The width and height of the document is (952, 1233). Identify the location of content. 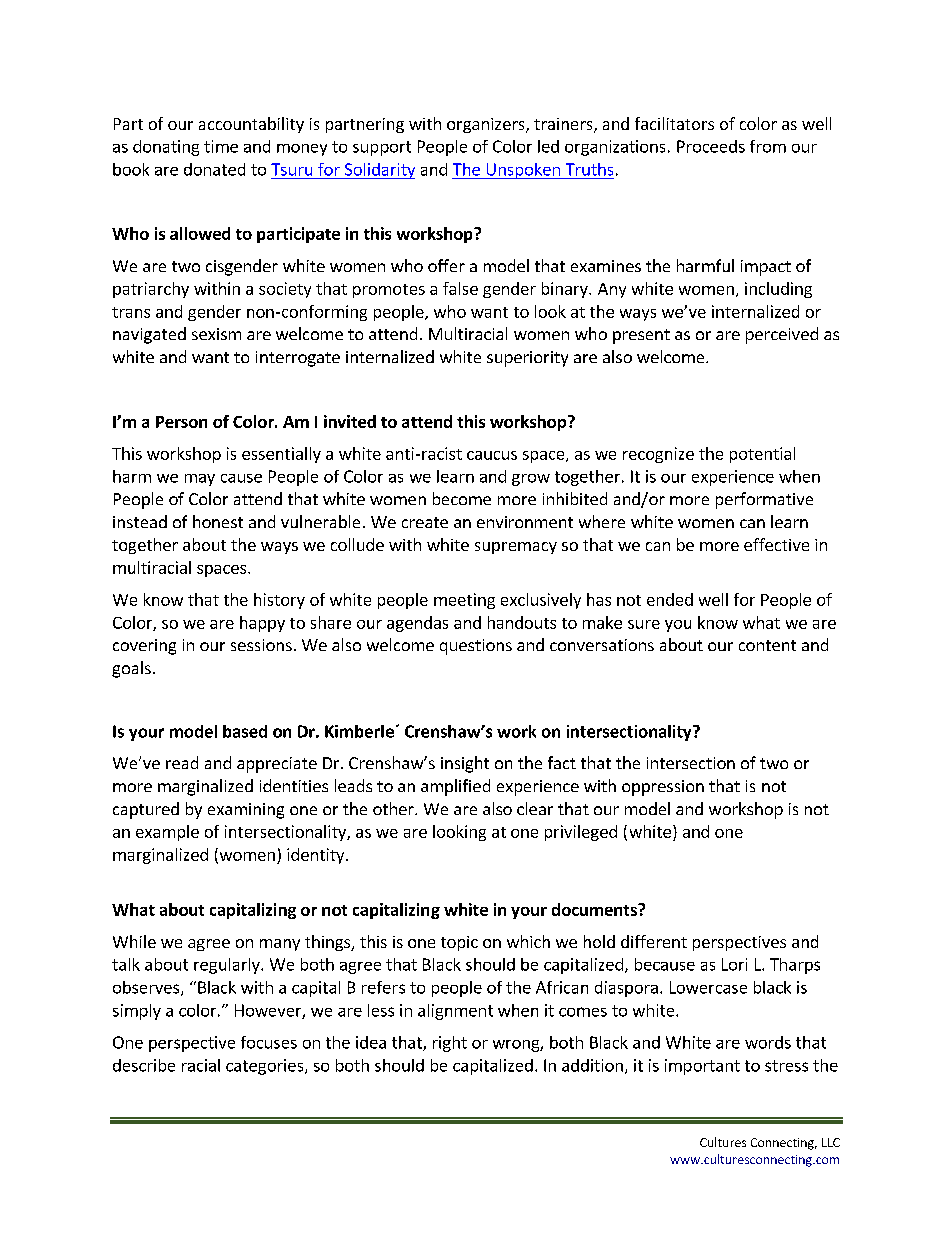
(767, 645).
